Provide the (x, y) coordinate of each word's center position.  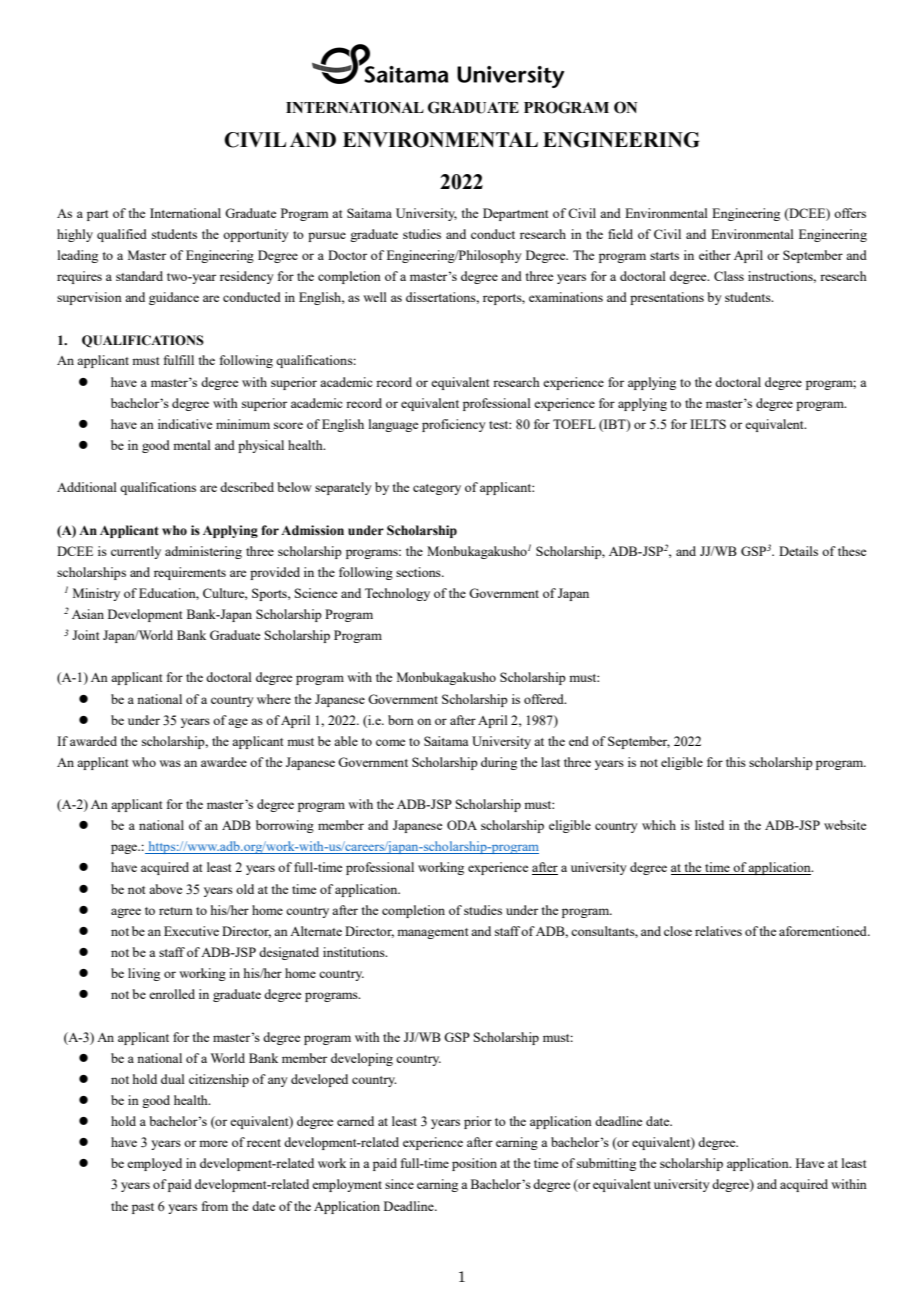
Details (798, 551)
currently (136, 552)
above (165, 889)
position (474, 1164)
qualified (122, 235)
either (715, 255)
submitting (606, 1164)
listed (709, 825)
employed (154, 1164)
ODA (462, 825)
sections (419, 572)
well (375, 297)
